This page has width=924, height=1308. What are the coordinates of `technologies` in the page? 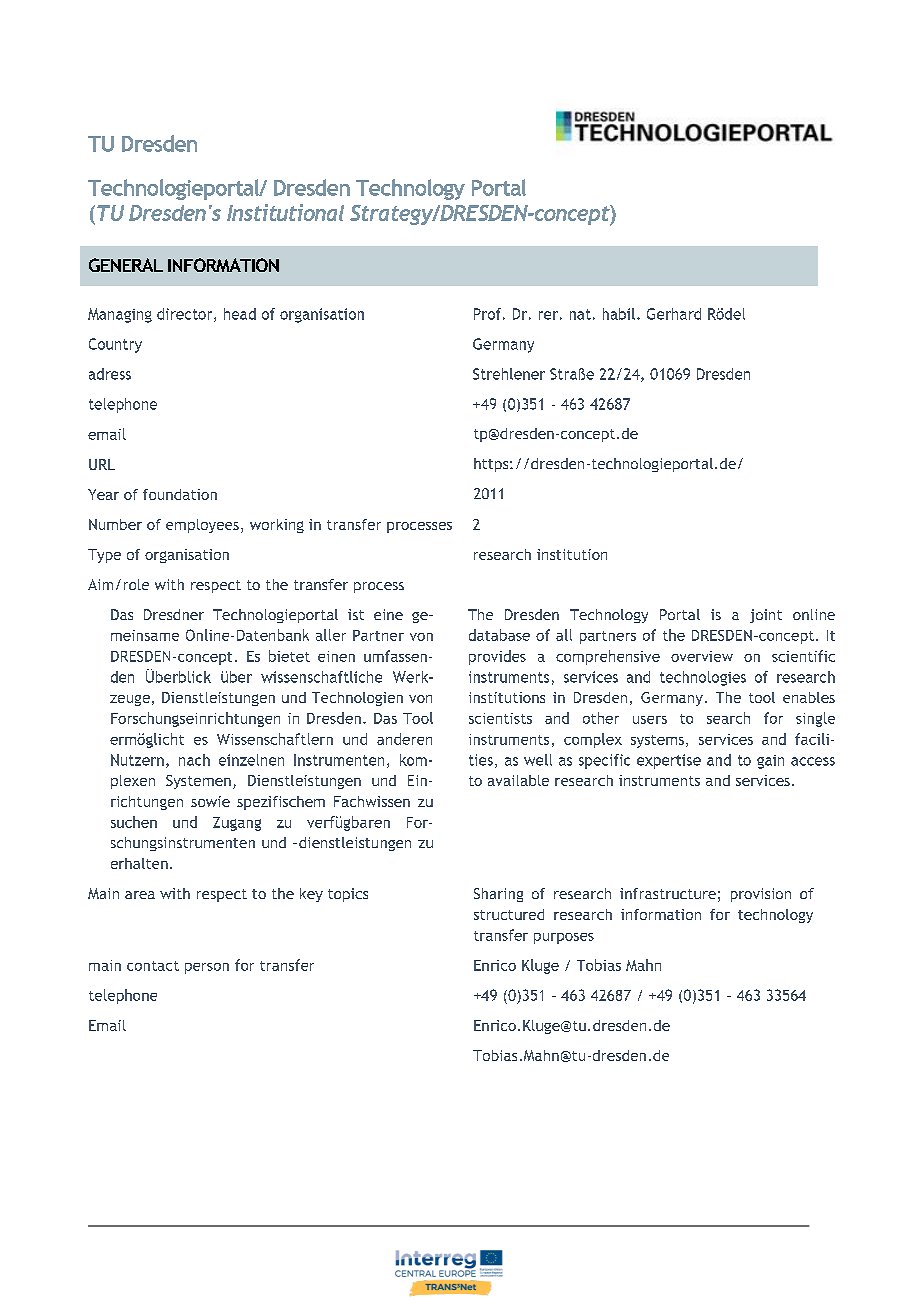 It's located at (703, 678).
